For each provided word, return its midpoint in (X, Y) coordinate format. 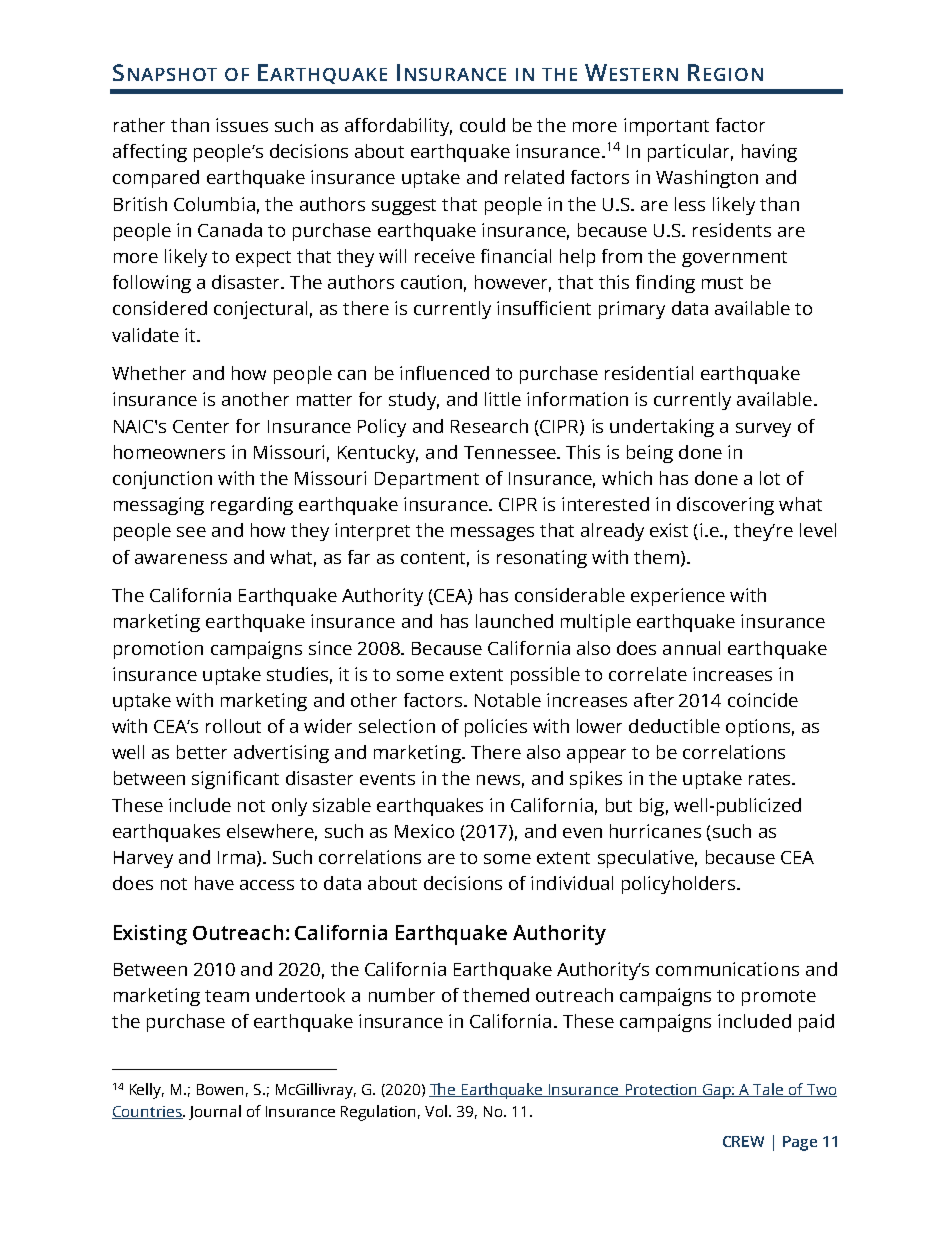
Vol (436, 1111)
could (482, 125)
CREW (743, 1141)
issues (242, 125)
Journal (215, 1112)
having (769, 153)
